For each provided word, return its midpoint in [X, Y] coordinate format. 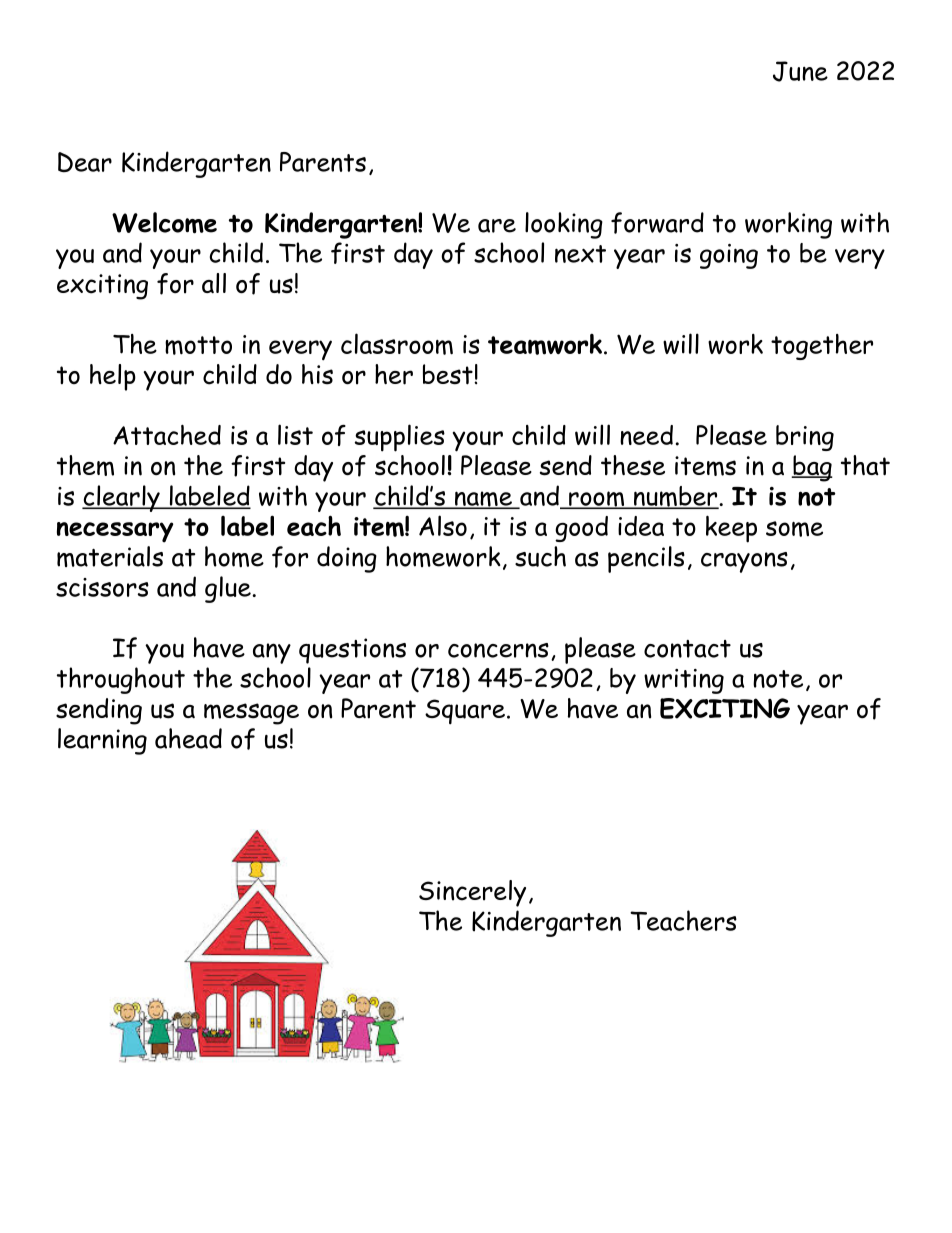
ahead [188, 738]
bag [812, 468]
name [483, 500]
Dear [85, 162]
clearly [122, 498]
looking [564, 225]
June [800, 71]
